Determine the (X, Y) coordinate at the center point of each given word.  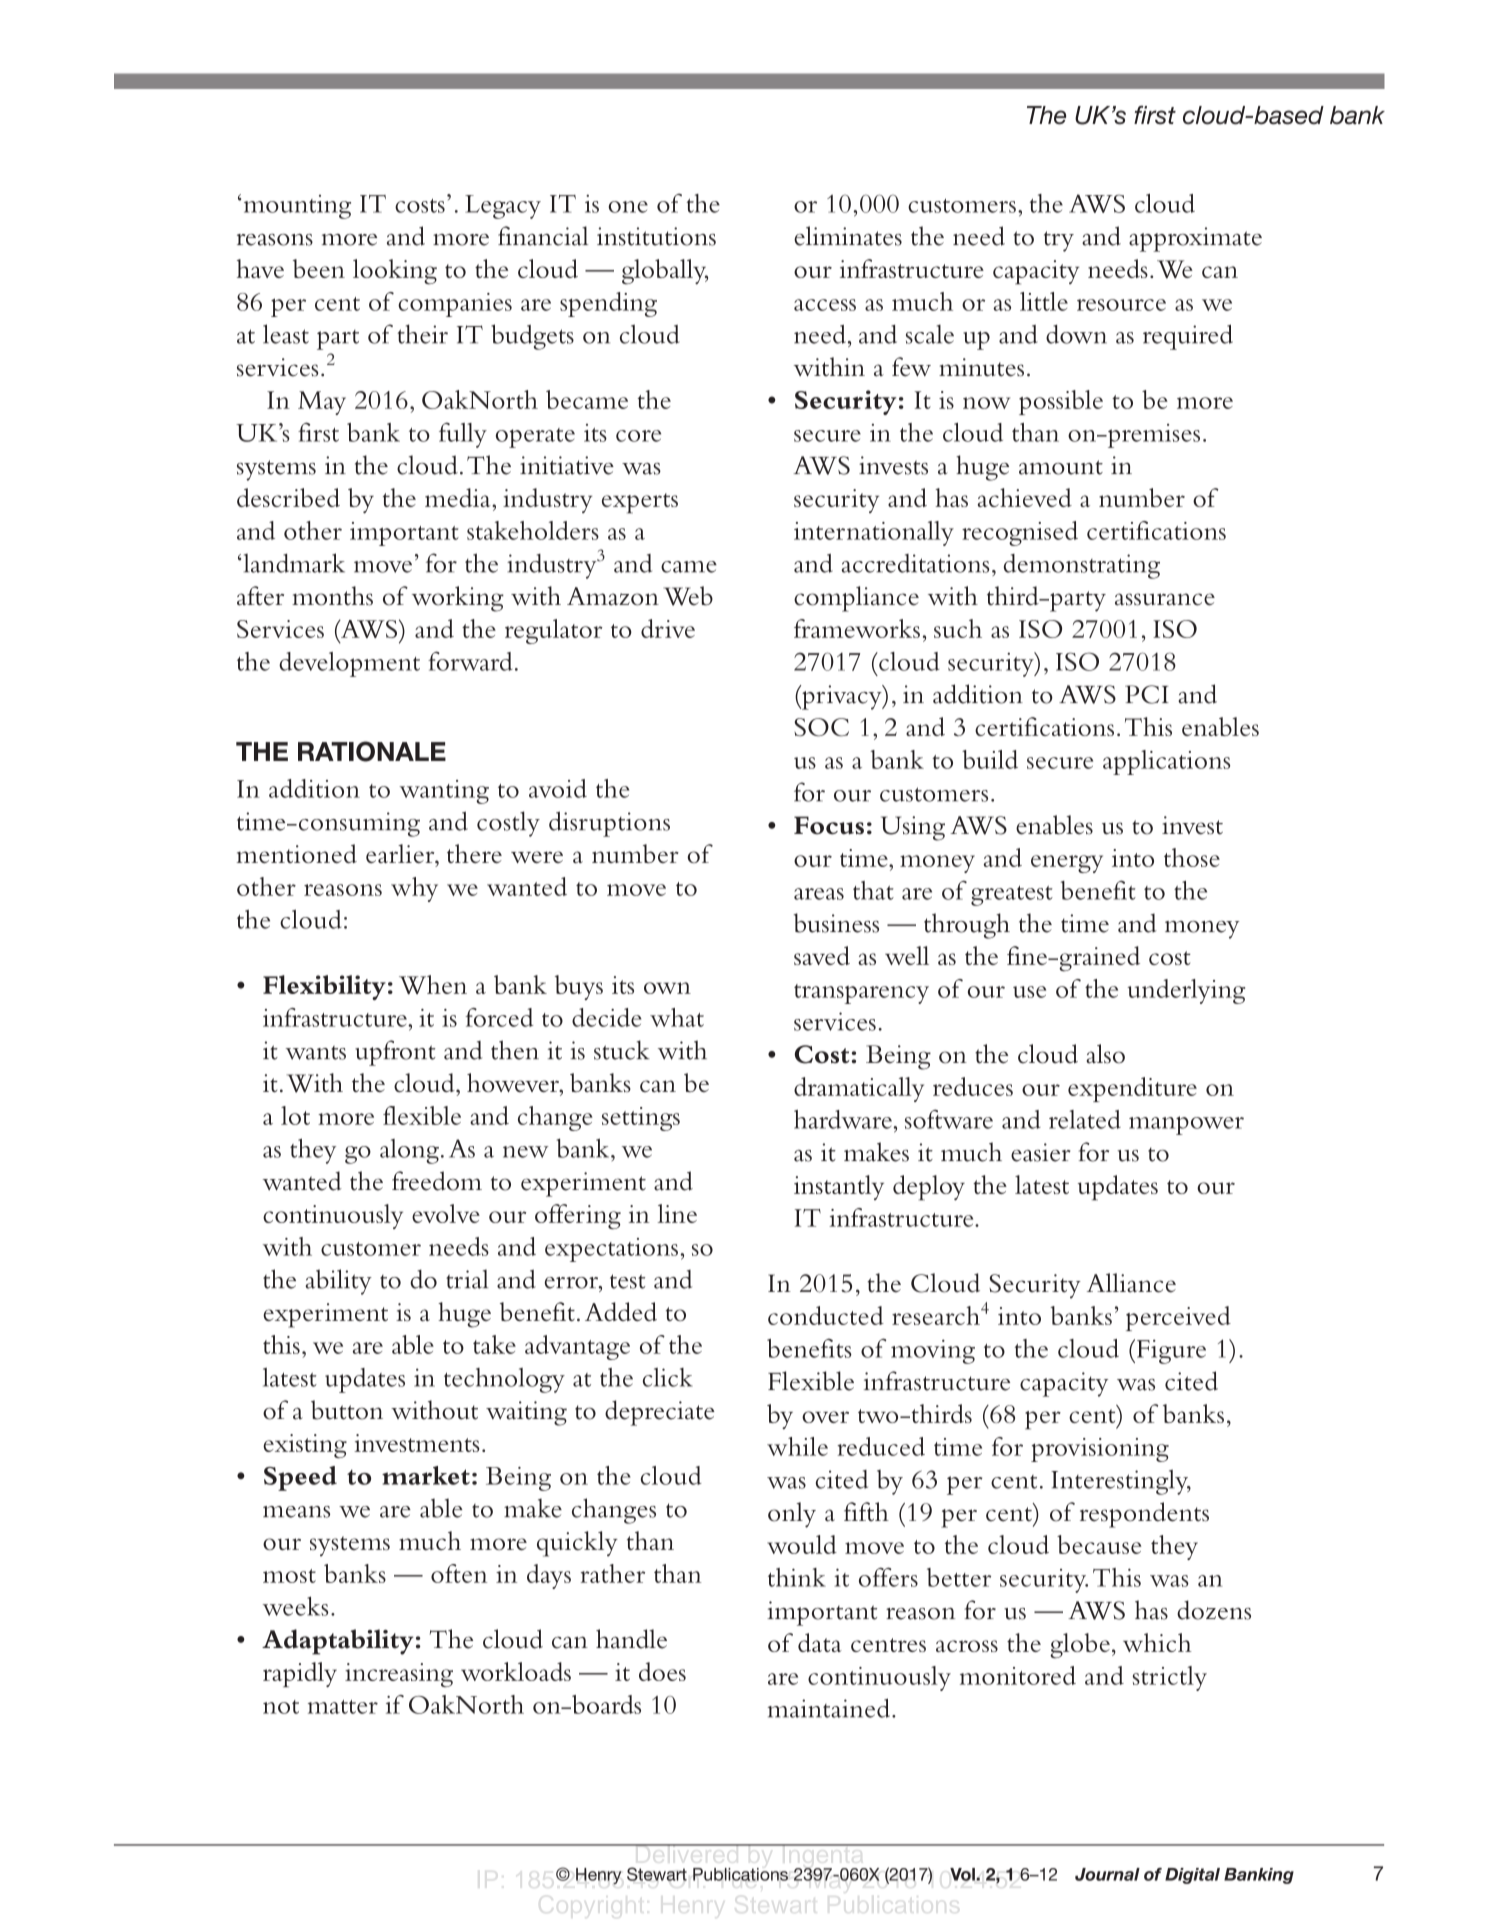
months (332, 596)
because (1099, 1544)
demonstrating (1082, 566)
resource (1121, 305)
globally (665, 272)
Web (688, 596)
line (677, 1213)
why (414, 889)
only (792, 1515)
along (409, 1151)
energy (1067, 864)
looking (395, 272)
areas (819, 894)
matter (343, 1707)
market (426, 1475)
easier (1040, 1152)
